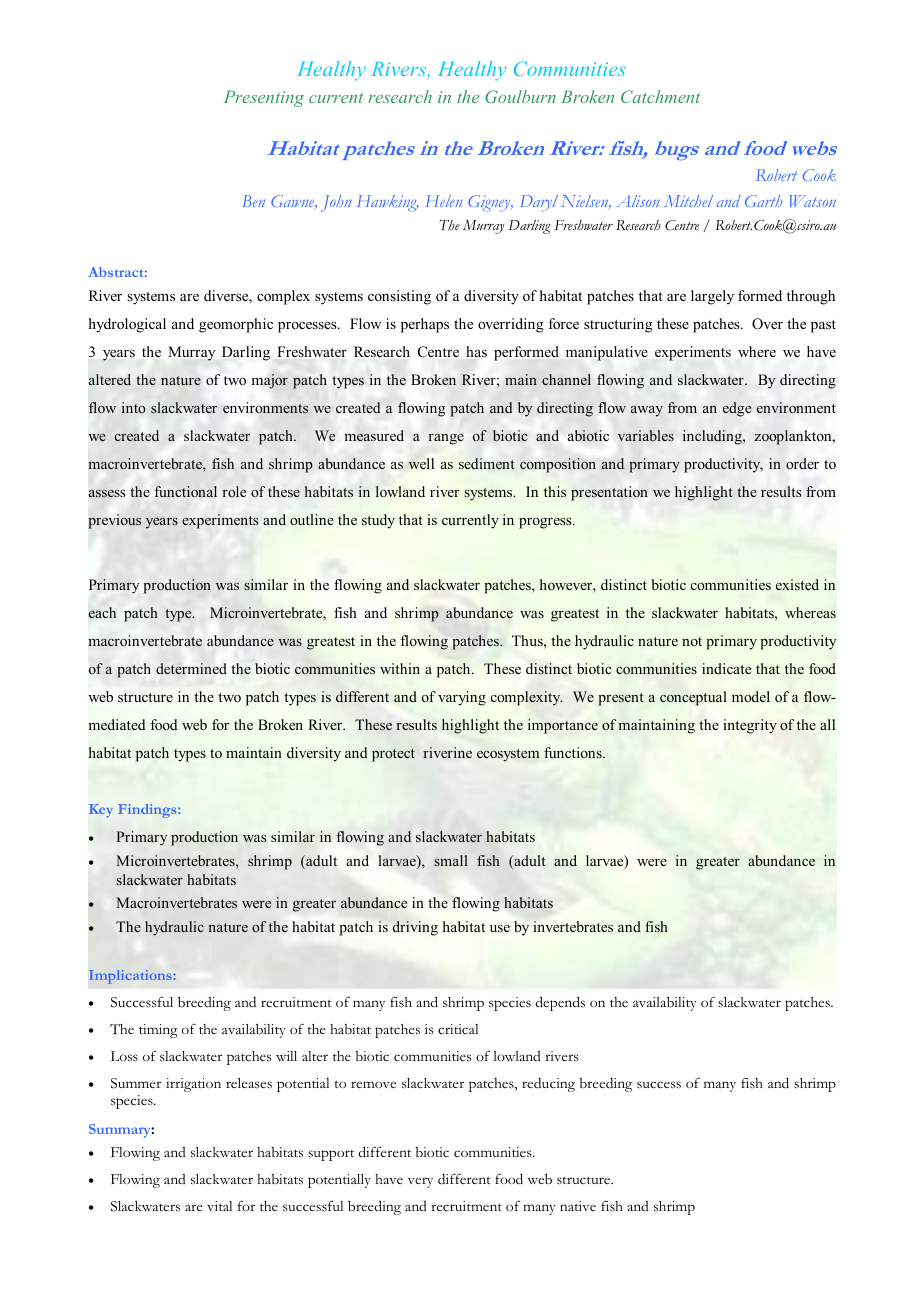  Describe the element at coordinates (117, 724) in the screenshot. I see `mediated` at that location.
